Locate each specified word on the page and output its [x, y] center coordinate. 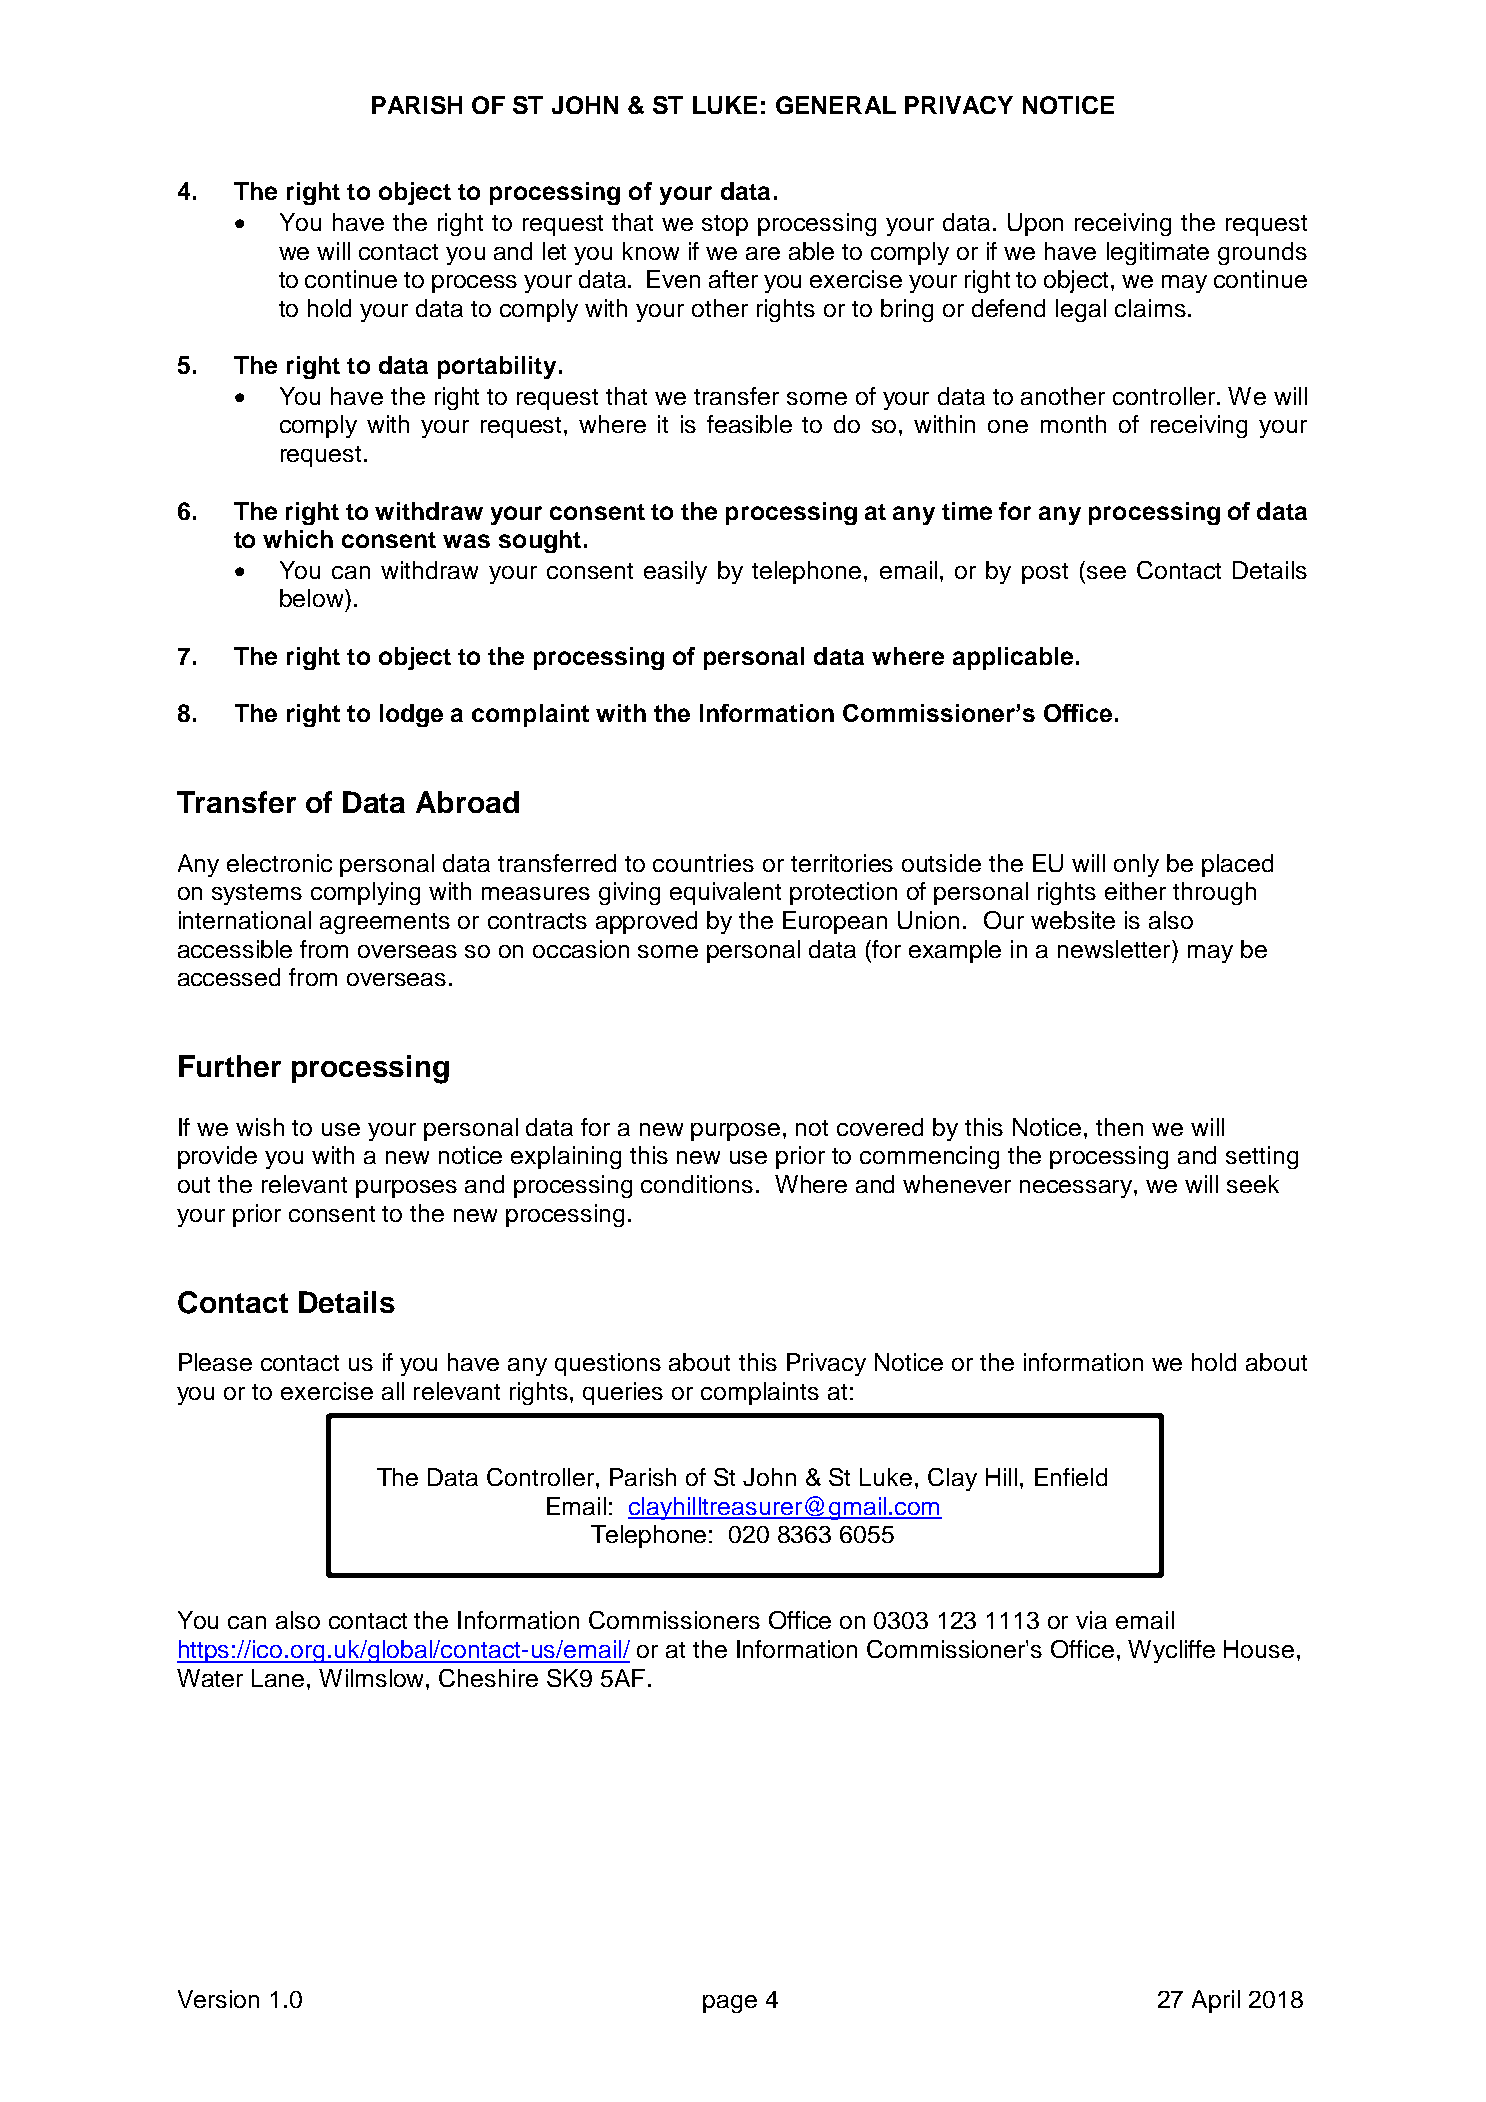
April [1216, 2001]
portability [497, 367]
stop [725, 225]
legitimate [1158, 253]
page [730, 2004]
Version [218, 1999]
